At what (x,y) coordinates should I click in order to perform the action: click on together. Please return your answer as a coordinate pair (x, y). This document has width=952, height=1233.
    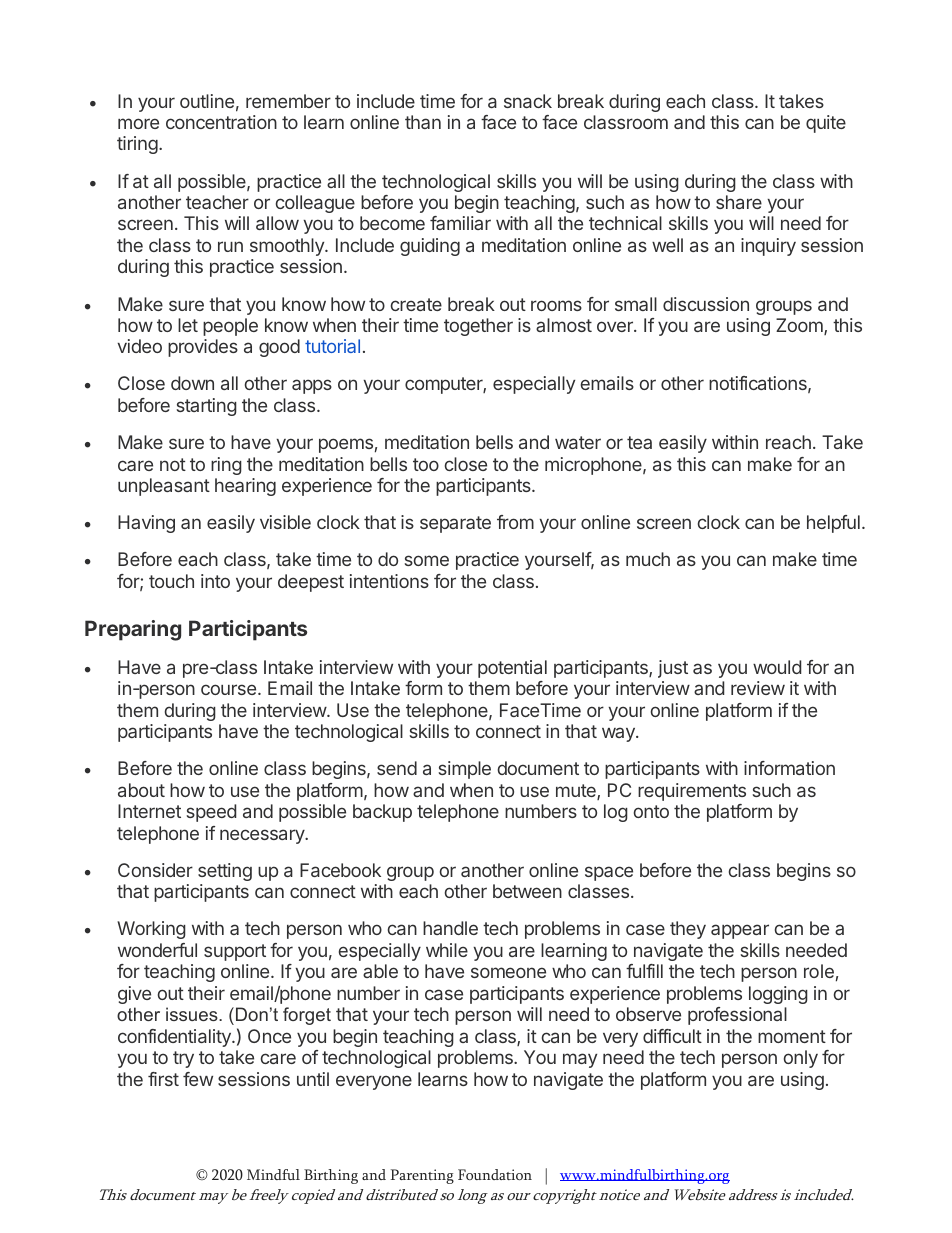
    Looking at the image, I should click on (478, 327).
